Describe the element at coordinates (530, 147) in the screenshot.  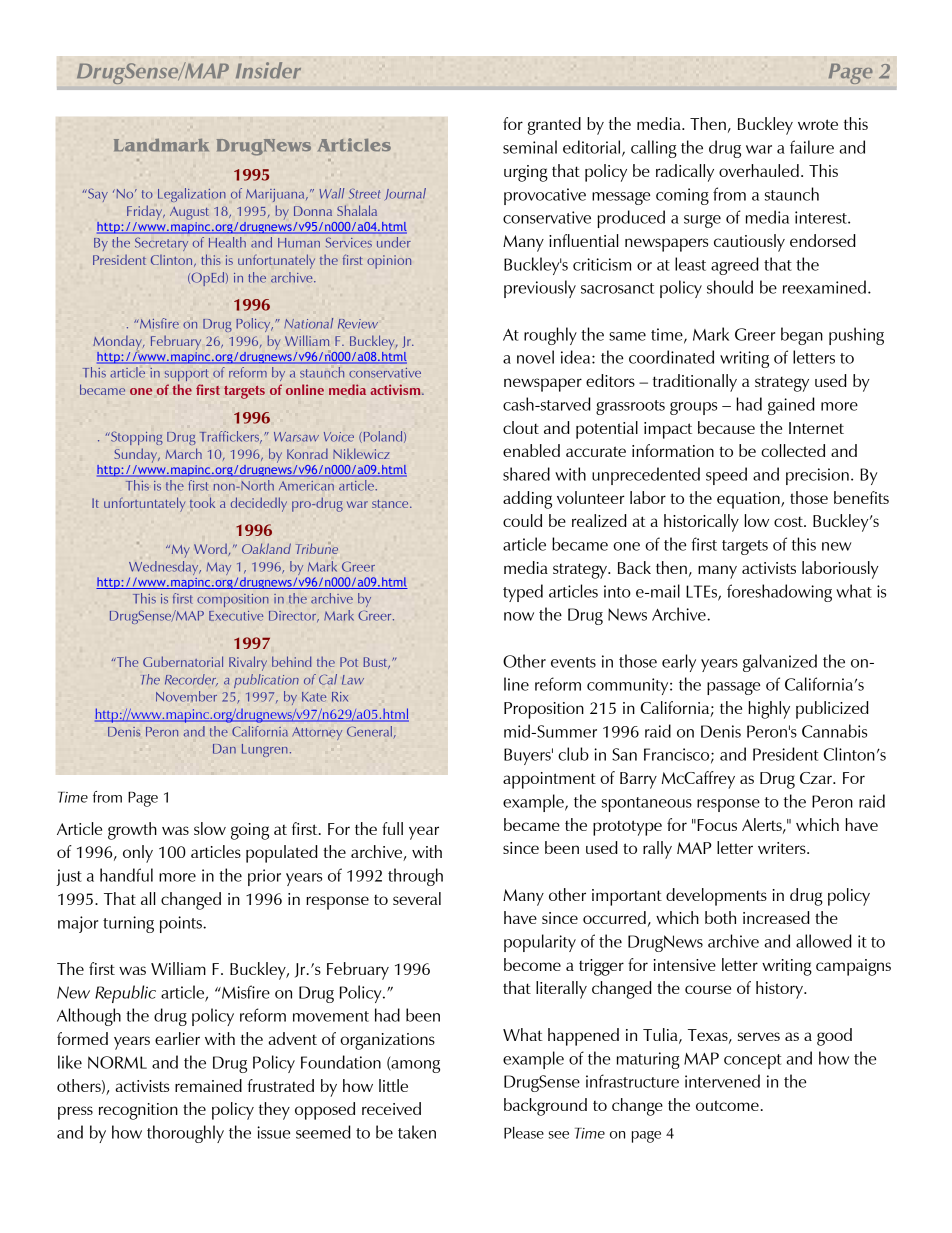
I see `seminal` at that location.
